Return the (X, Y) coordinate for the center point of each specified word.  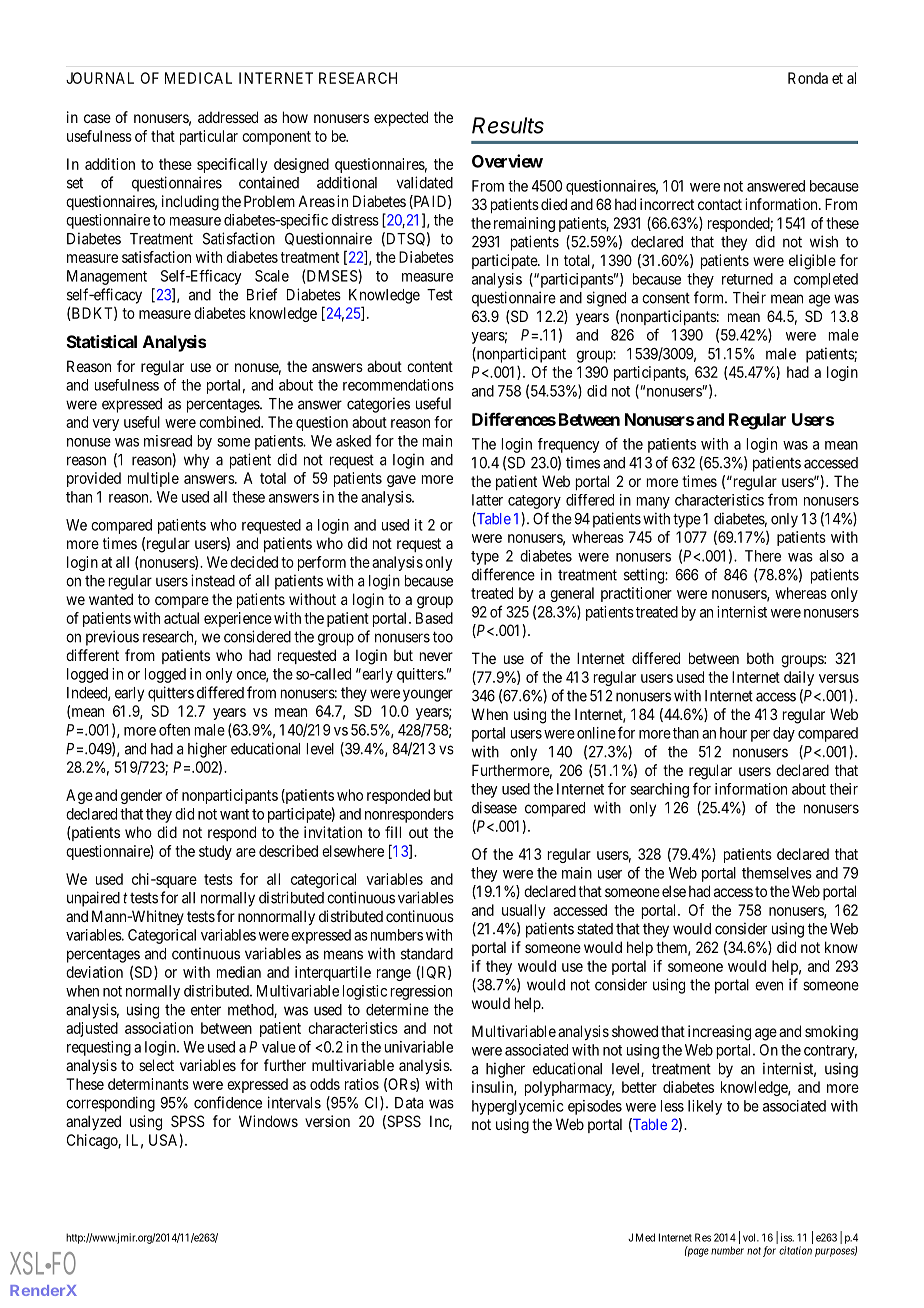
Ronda (808, 78)
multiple (153, 479)
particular (209, 137)
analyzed (93, 1122)
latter (487, 500)
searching (659, 790)
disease (494, 807)
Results (508, 125)
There (763, 556)
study (215, 852)
